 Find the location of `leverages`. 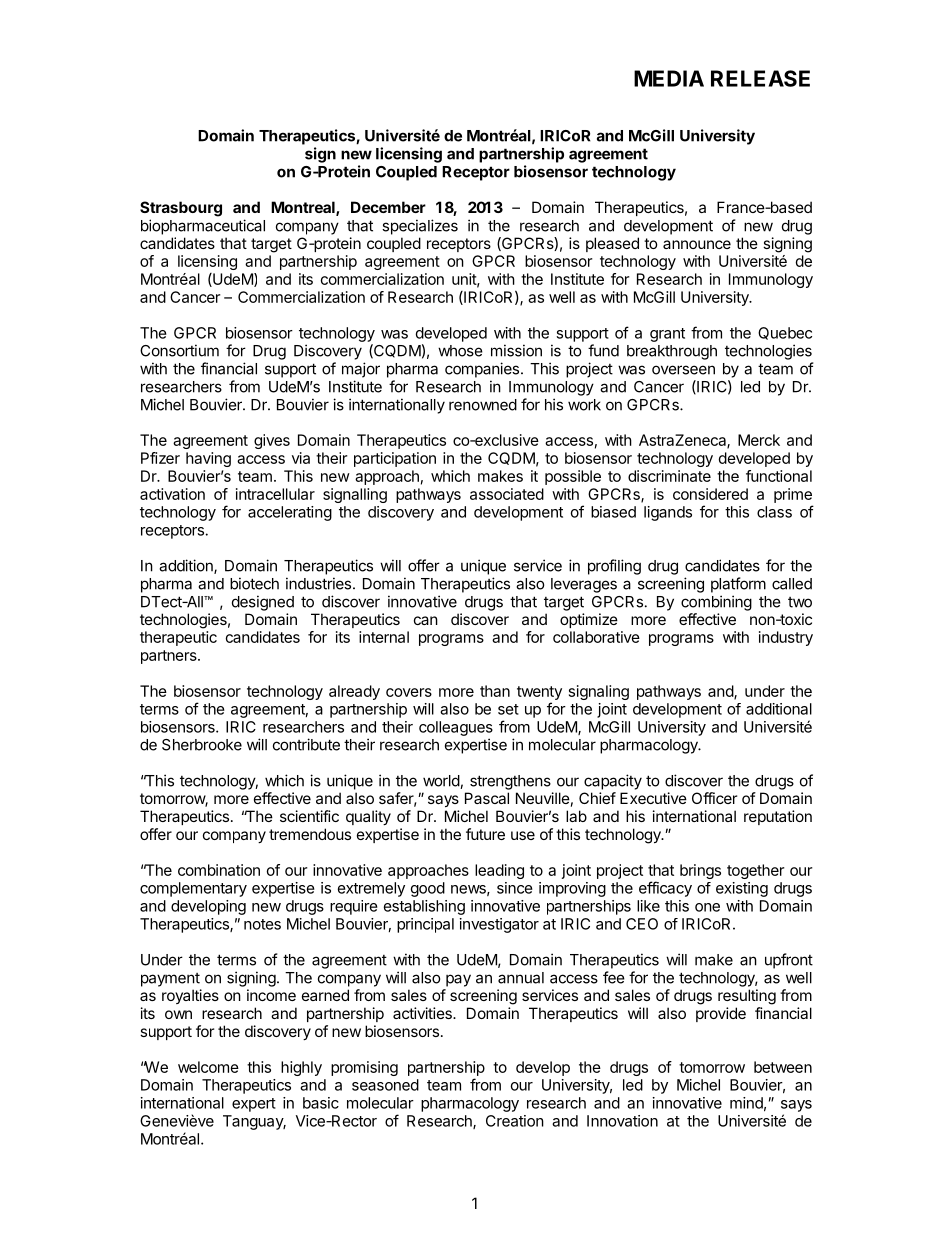

leverages is located at coordinates (584, 585).
